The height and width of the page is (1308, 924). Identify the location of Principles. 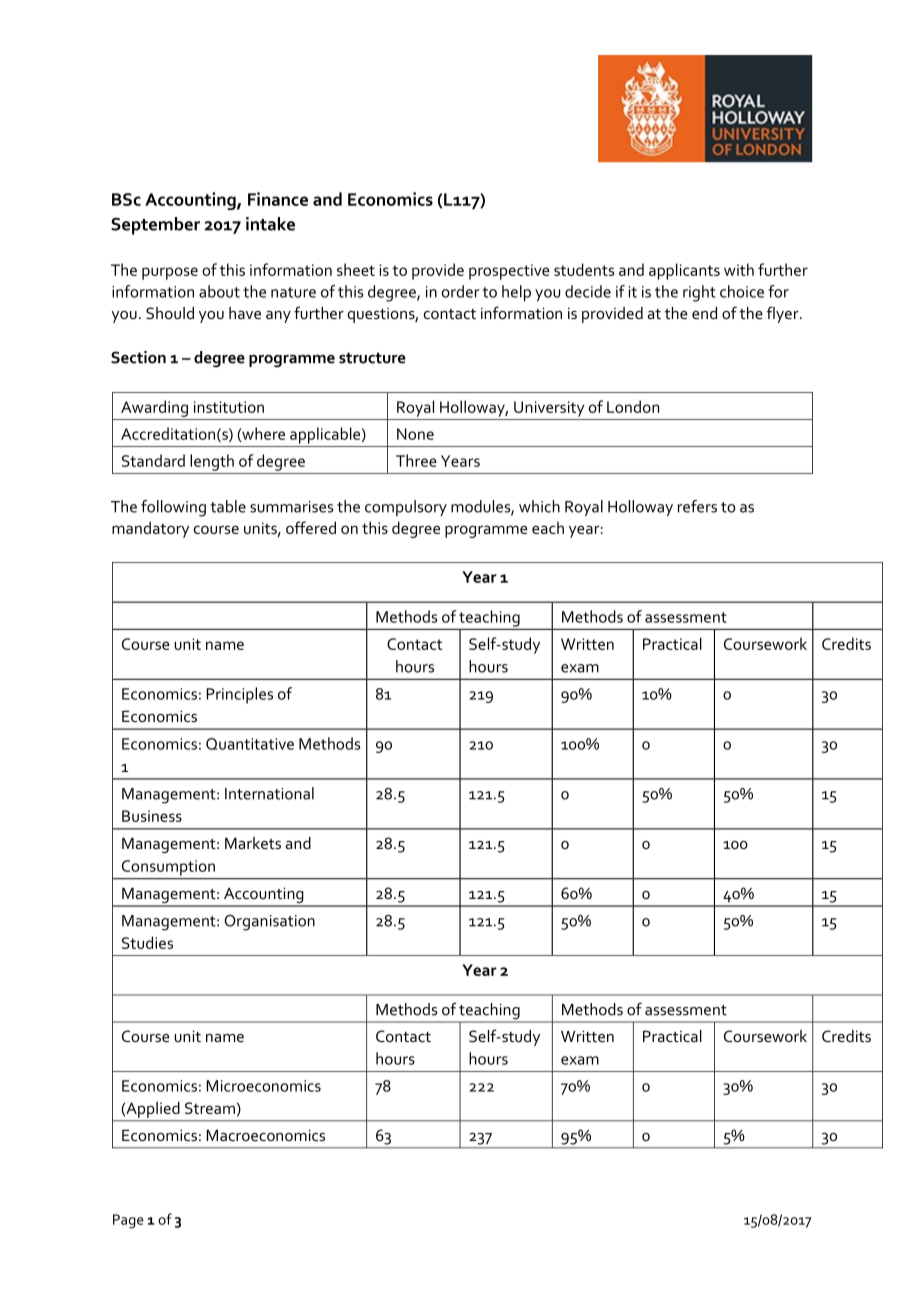
(239, 695).
